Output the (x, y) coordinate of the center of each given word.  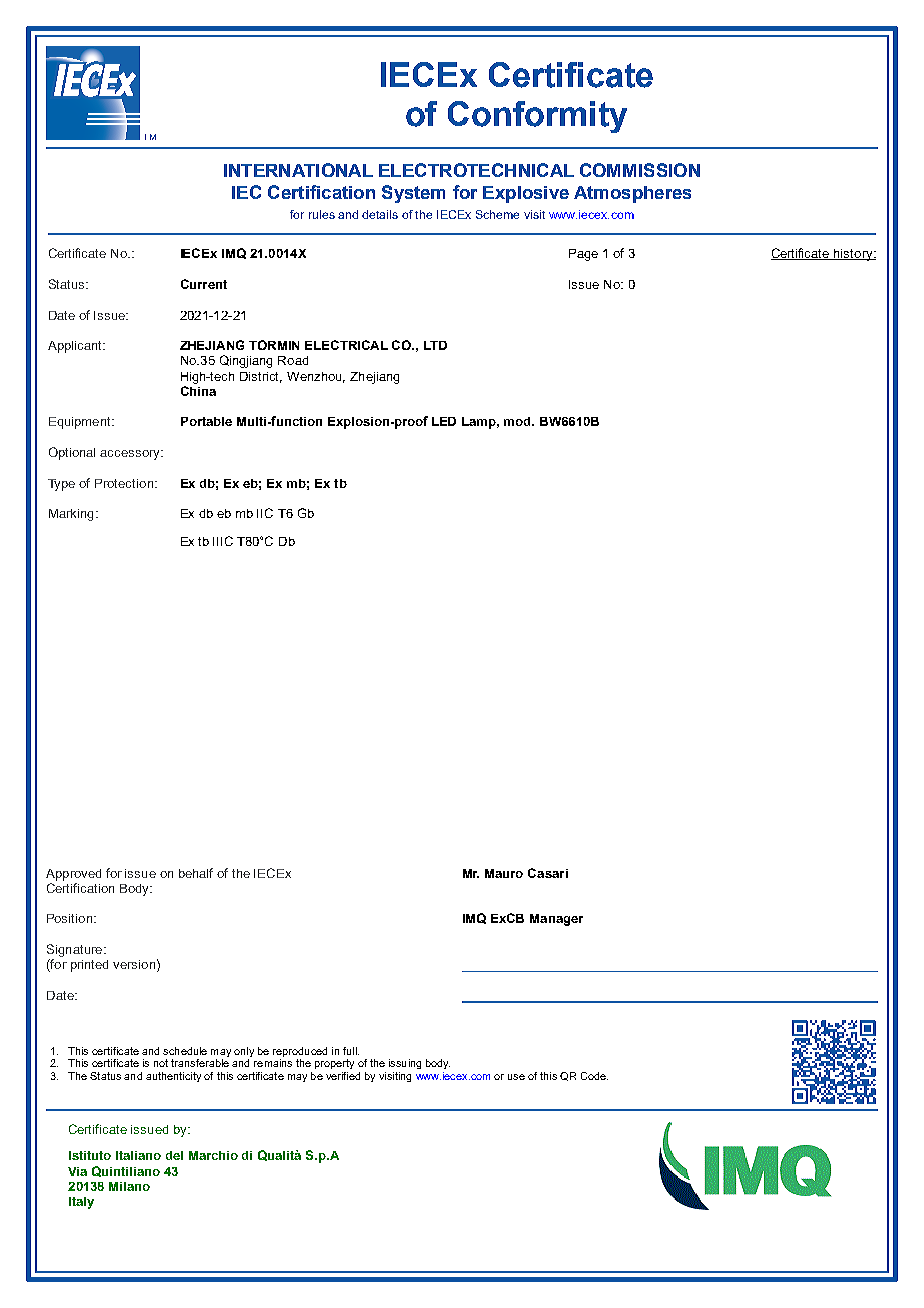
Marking (71, 515)
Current (204, 284)
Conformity (537, 117)
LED (444, 421)
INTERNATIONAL (298, 170)
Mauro (504, 873)
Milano (129, 1186)
